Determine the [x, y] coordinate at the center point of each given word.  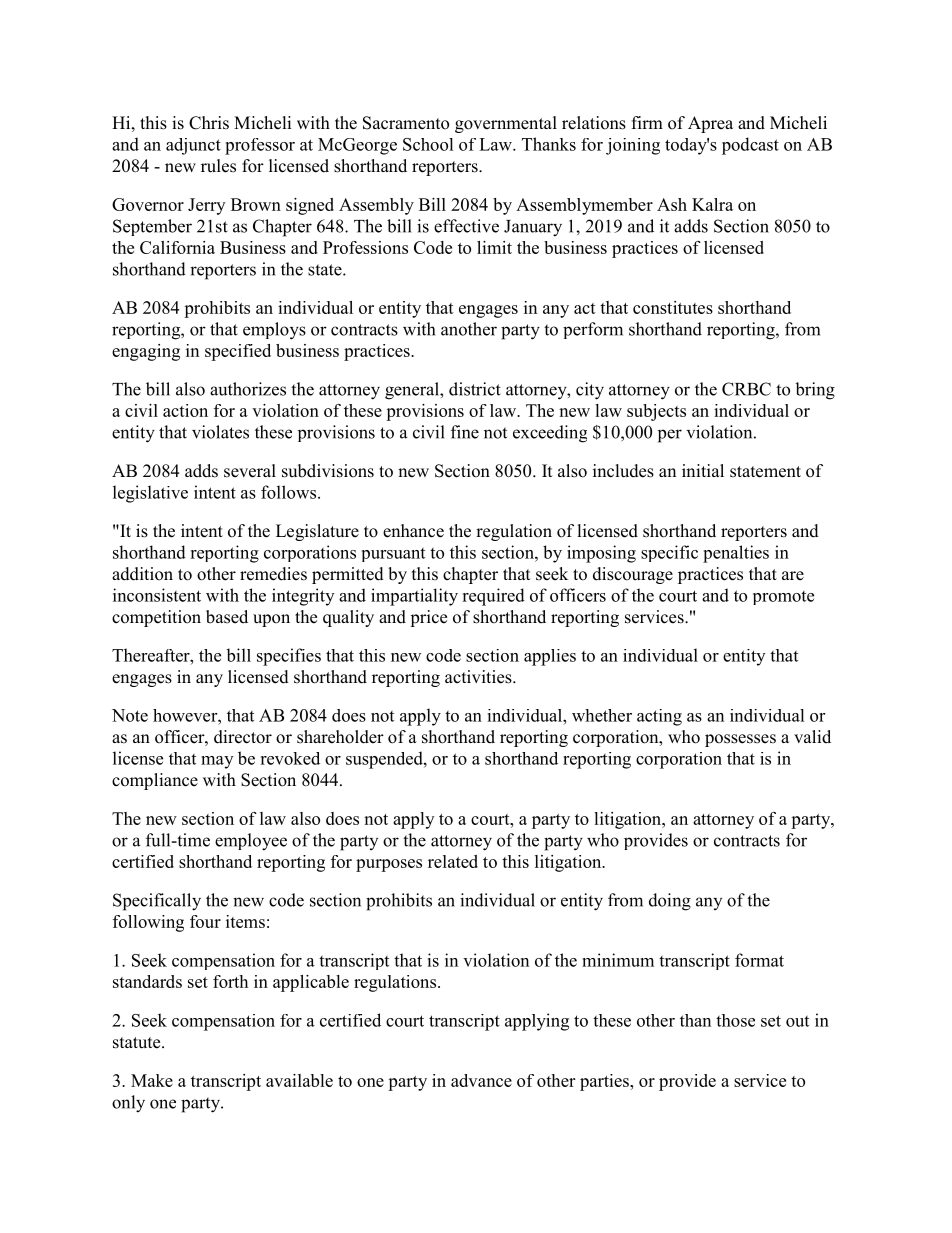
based [227, 617]
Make [152, 1080]
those [735, 1020]
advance [481, 1080]
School [428, 144]
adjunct [193, 146]
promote [783, 598]
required [493, 597]
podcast [750, 146]
